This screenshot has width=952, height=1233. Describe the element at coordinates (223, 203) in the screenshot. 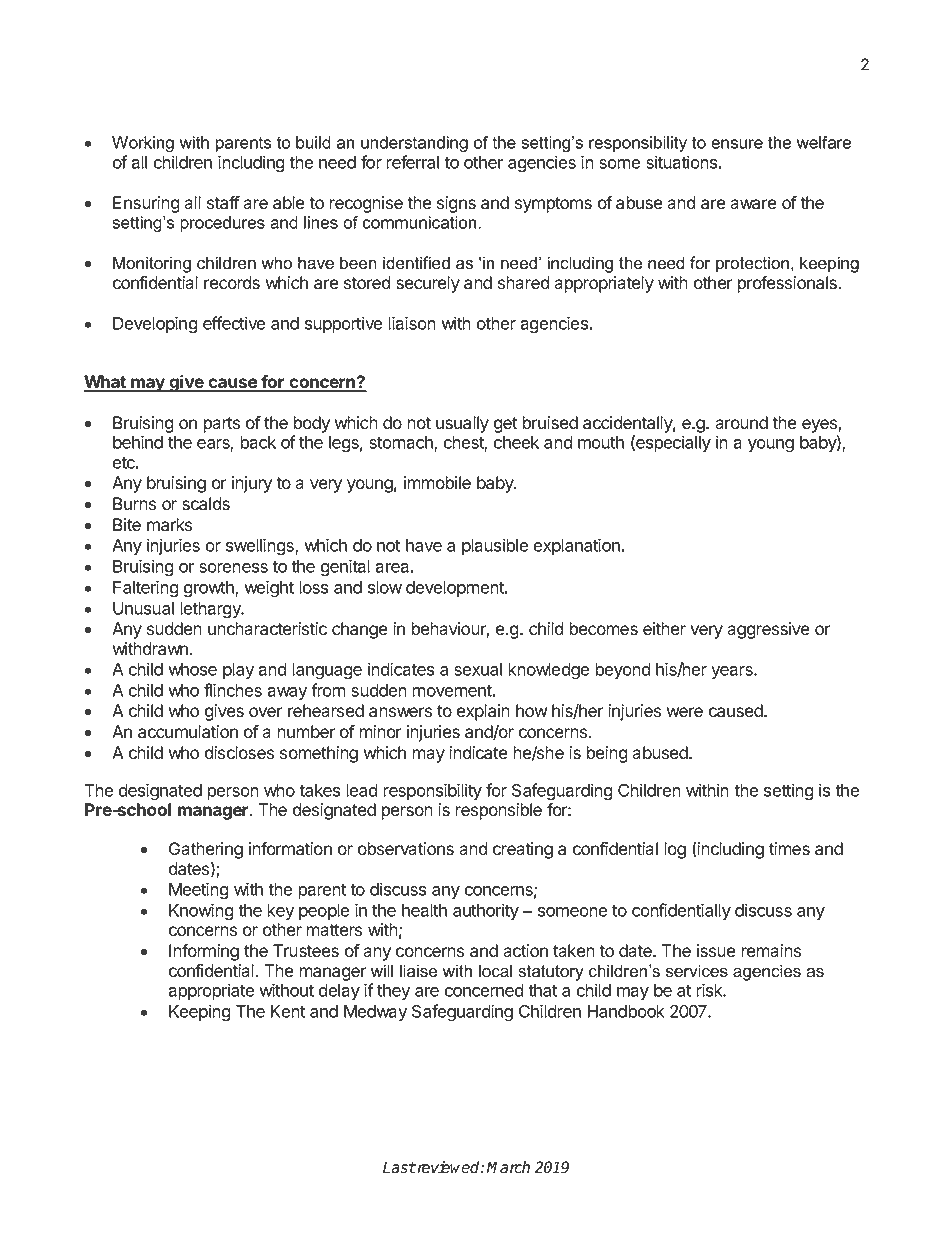

I see `staff` at that location.
